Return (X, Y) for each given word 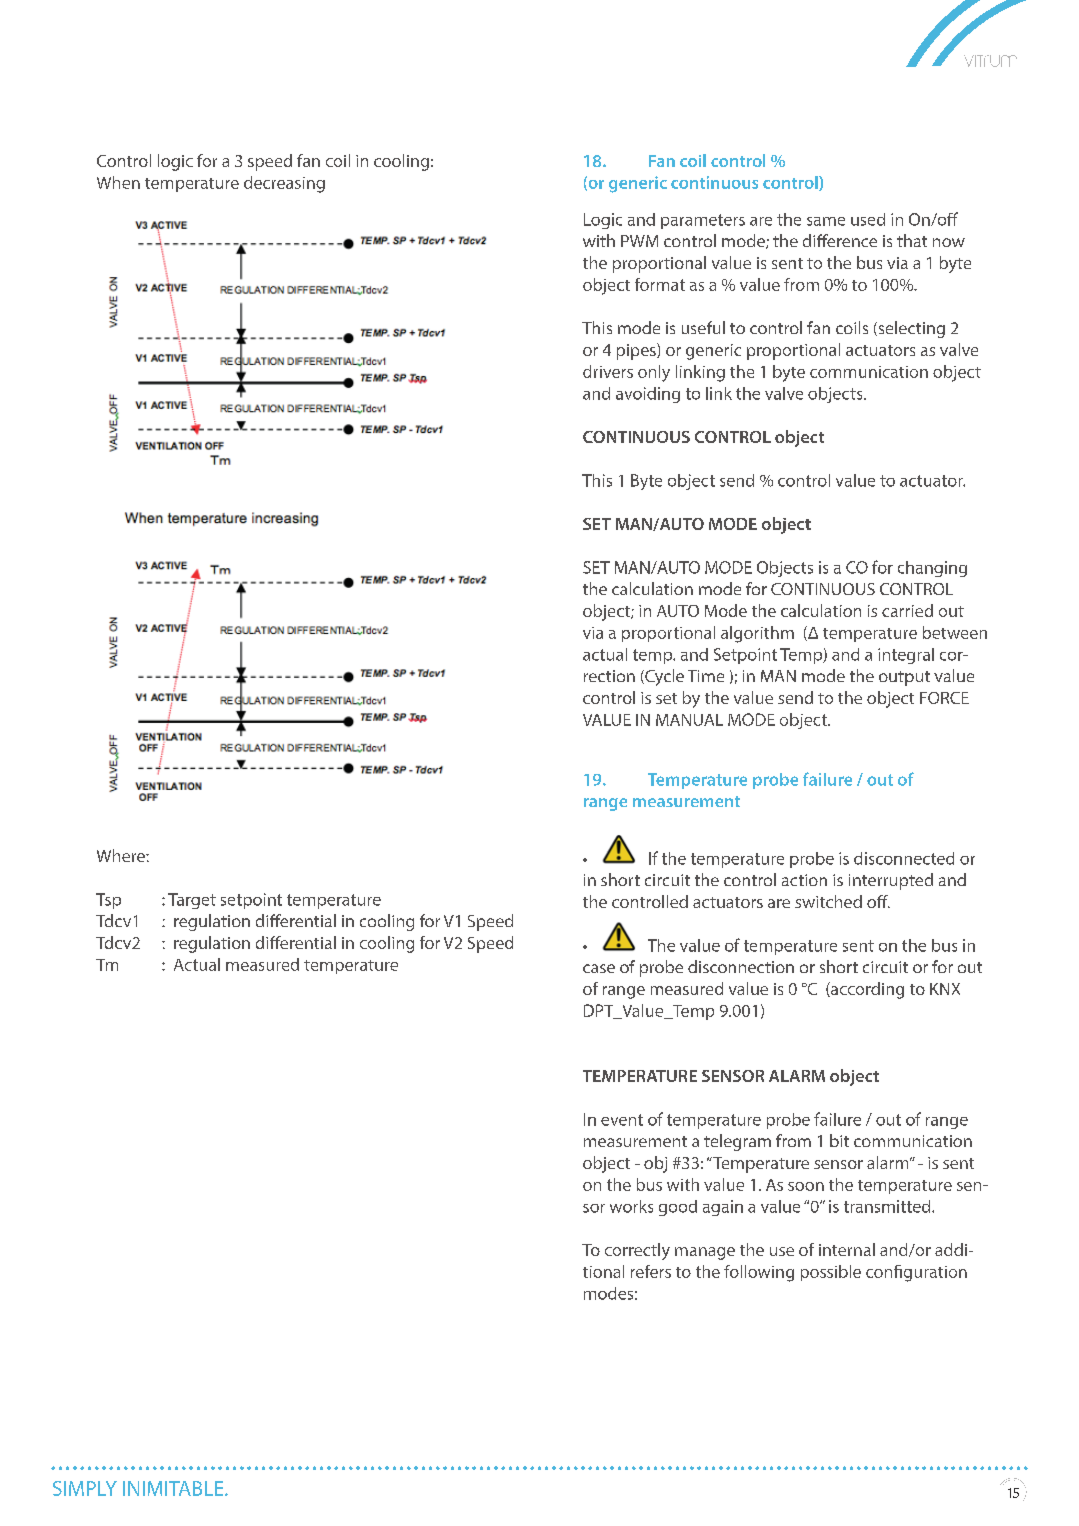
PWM (639, 241)
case (599, 968)
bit (839, 1140)
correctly (637, 1251)
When (118, 182)
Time (706, 676)
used (868, 219)
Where (122, 855)
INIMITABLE (174, 1488)
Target (192, 901)
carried (907, 610)
